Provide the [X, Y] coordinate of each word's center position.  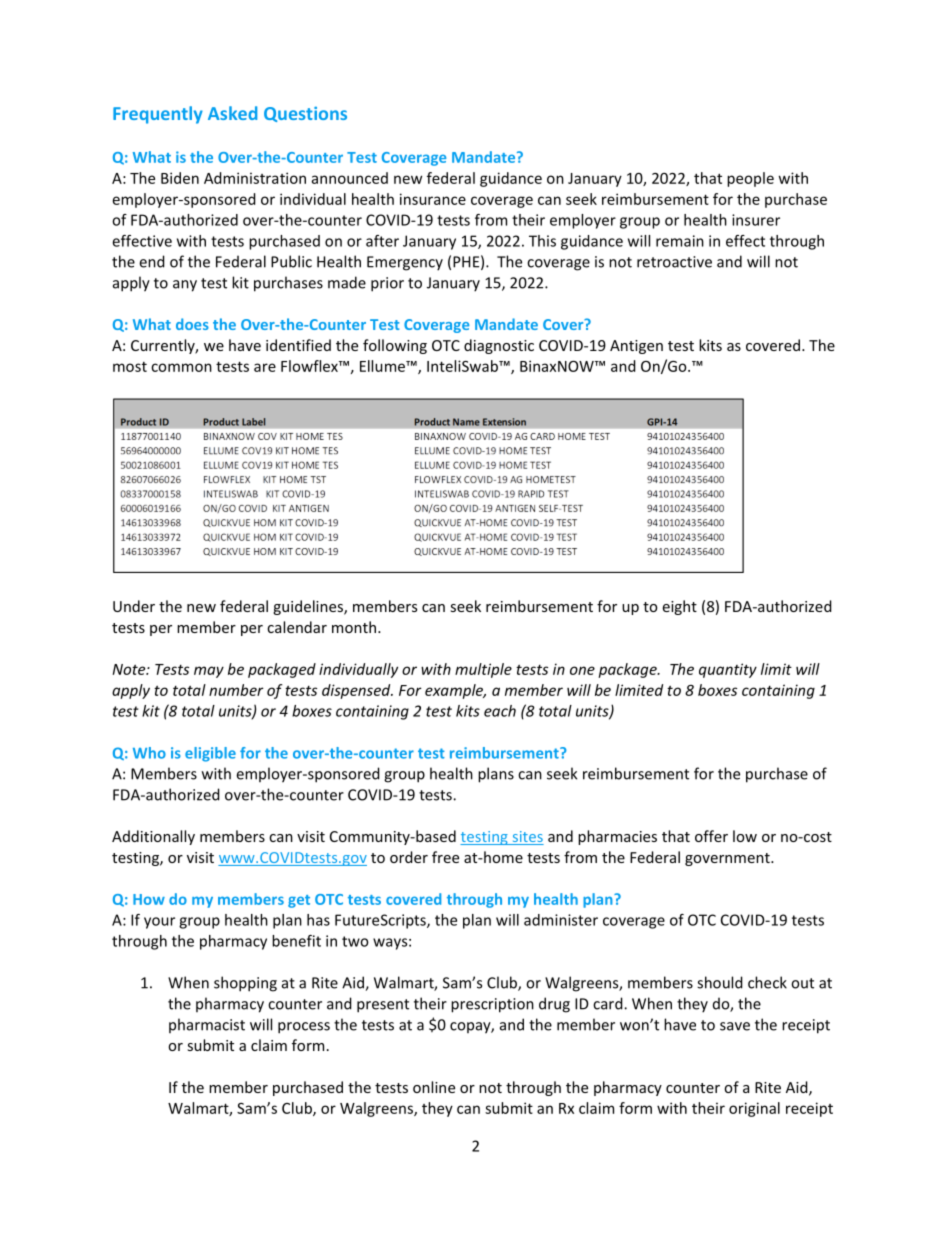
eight [679, 607]
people [750, 179]
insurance [433, 199]
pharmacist [207, 1025]
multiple [483, 670]
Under [134, 606]
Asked [232, 113]
